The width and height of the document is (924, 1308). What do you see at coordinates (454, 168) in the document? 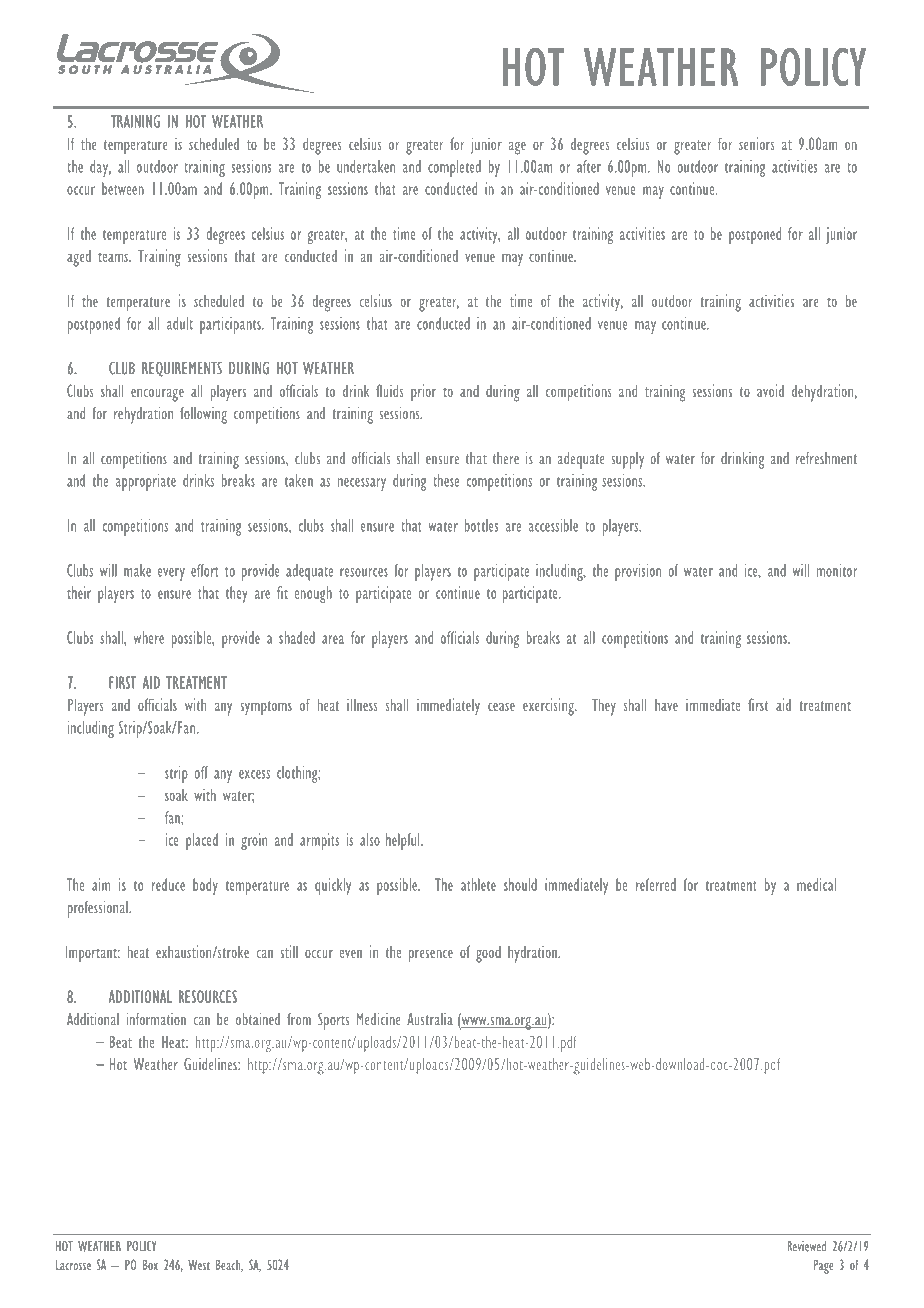
I see `completed` at bounding box center [454, 168].
